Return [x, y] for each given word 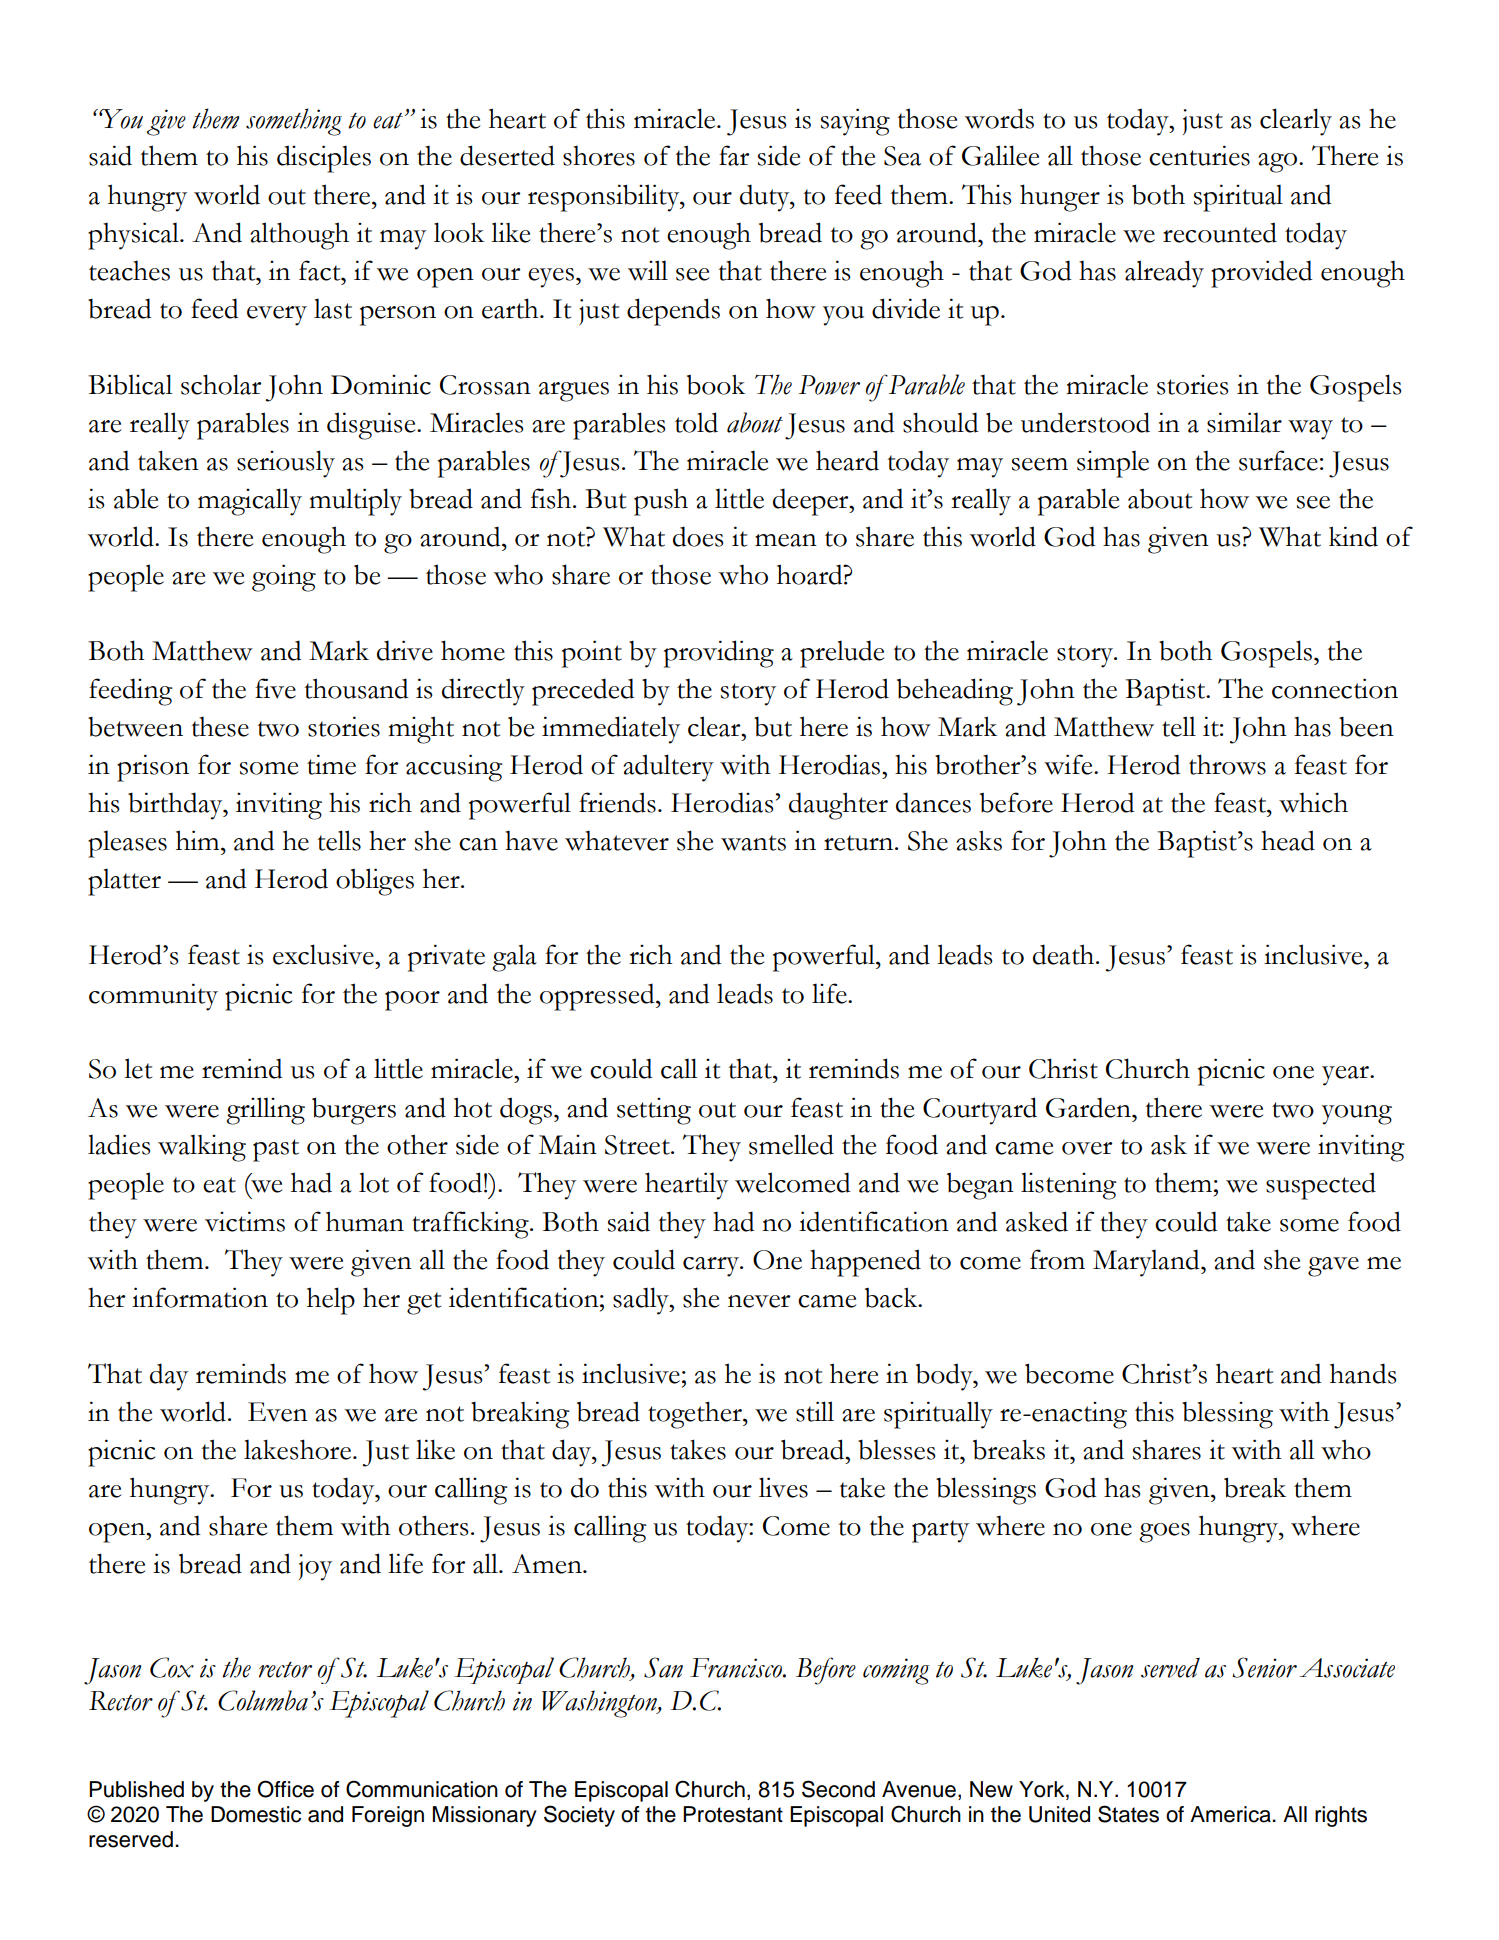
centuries [1199, 155]
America [1231, 1814]
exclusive [324, 954]
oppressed [598, 997]
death [1065, 954]
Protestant [733, 1814]
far [734, 155]
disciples [324, 159]
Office [285, 1789]
